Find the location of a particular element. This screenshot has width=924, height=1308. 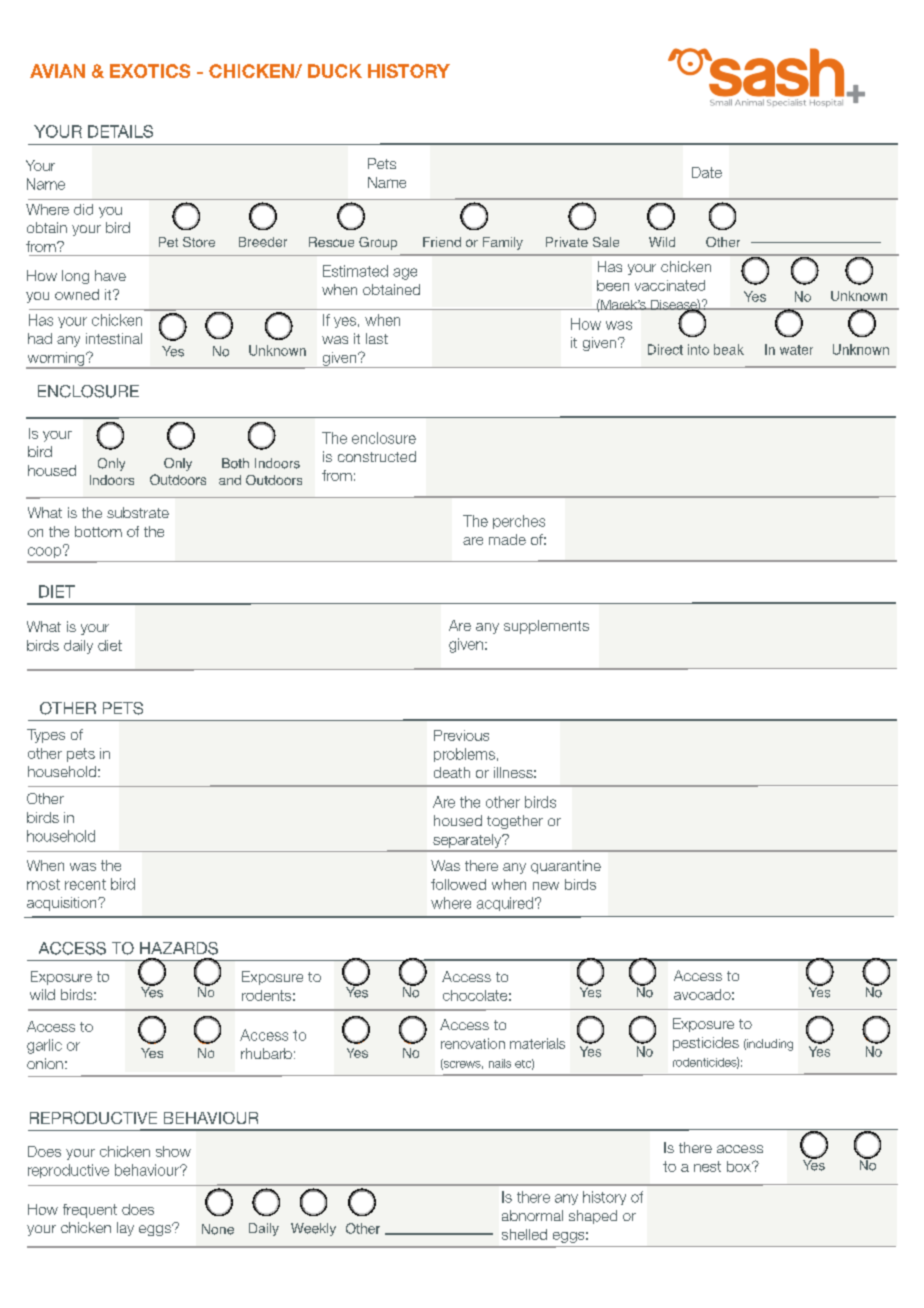

pesticides is located at coordinates (706, 1044).
